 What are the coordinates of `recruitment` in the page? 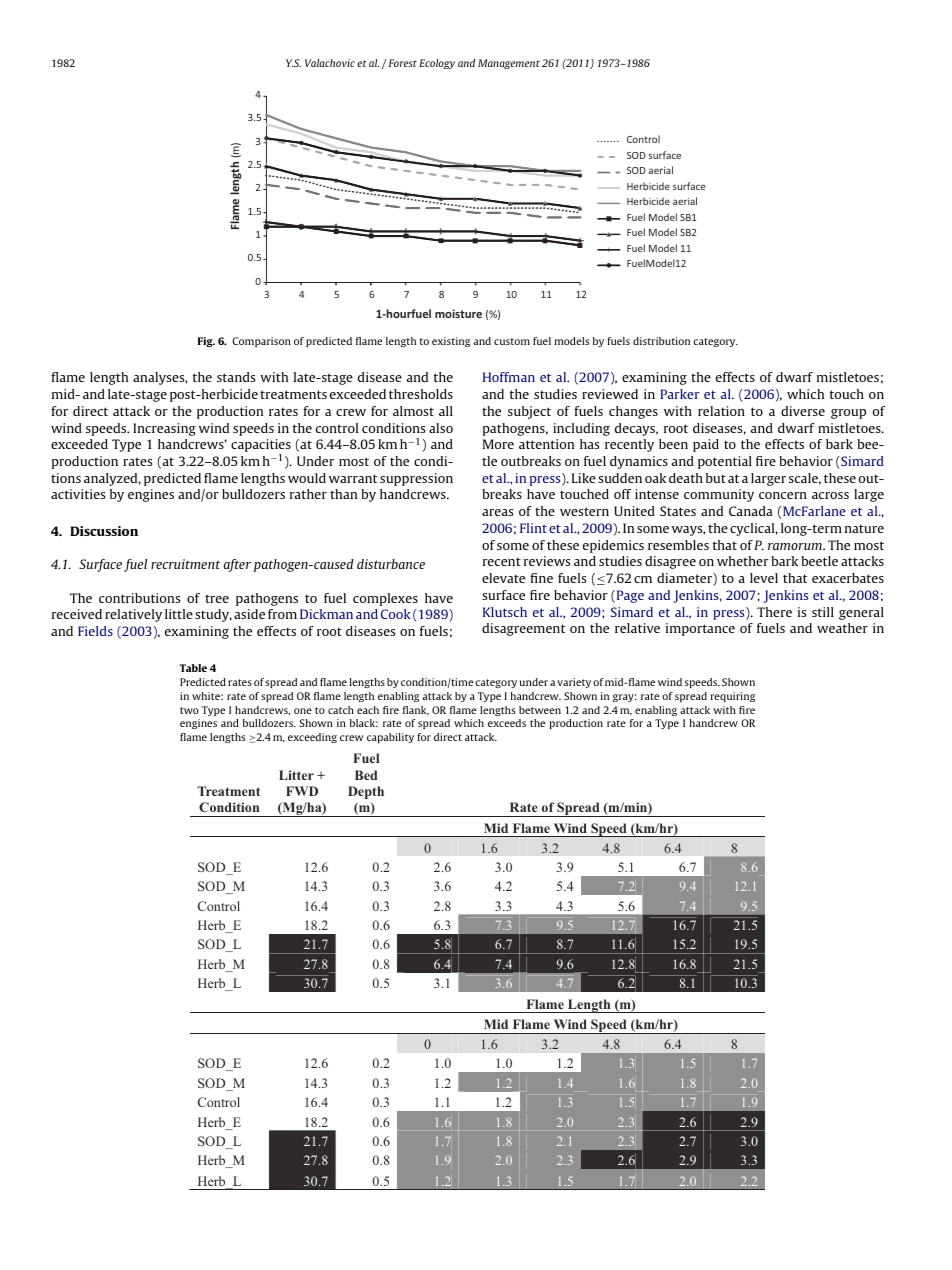 It's located at (185, 564).
